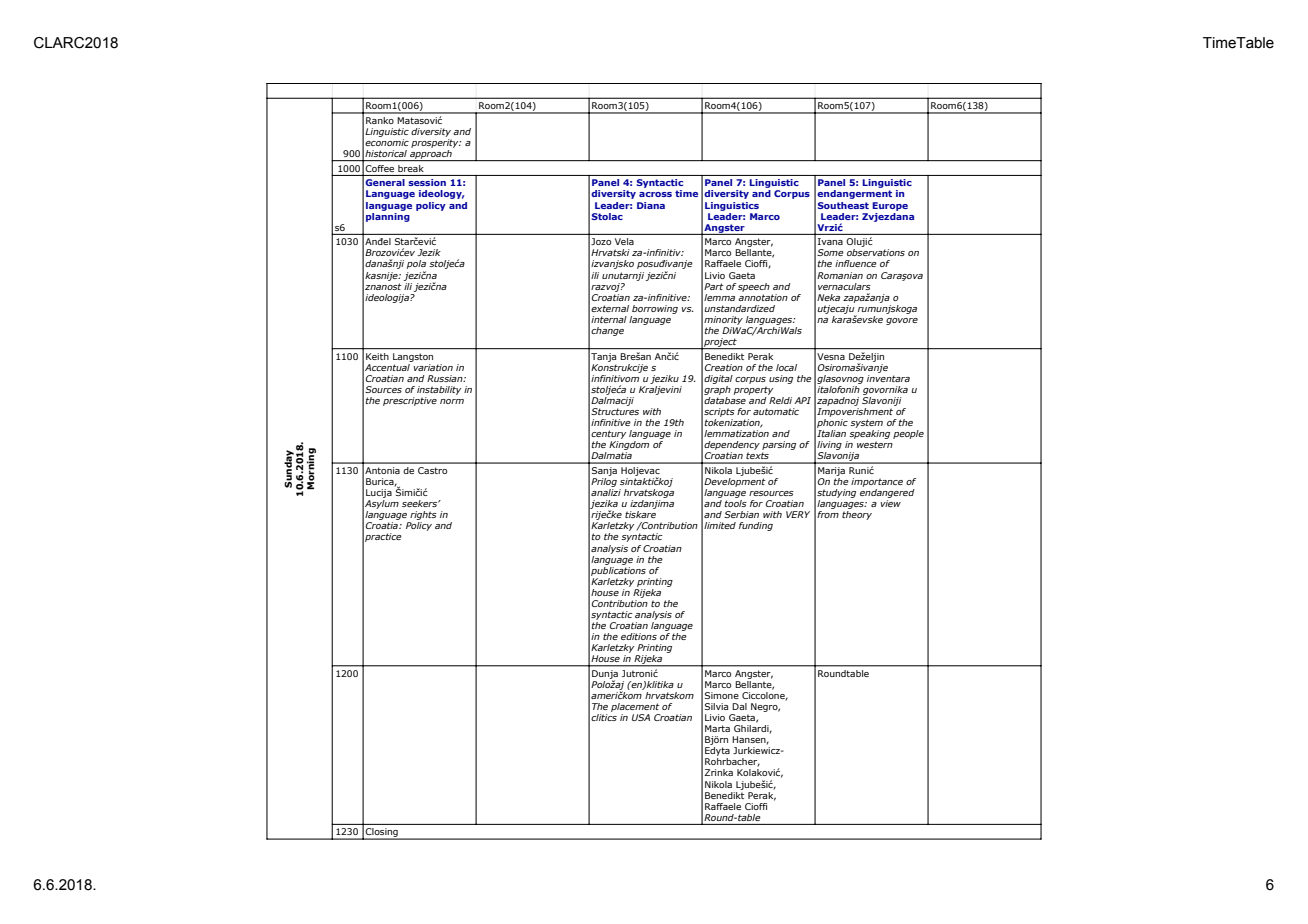 The width and height of the page is (1308, 924). What do you see at coordinates (641, 717) in the page?
I see `USA` at bounding box center [641, 717].
